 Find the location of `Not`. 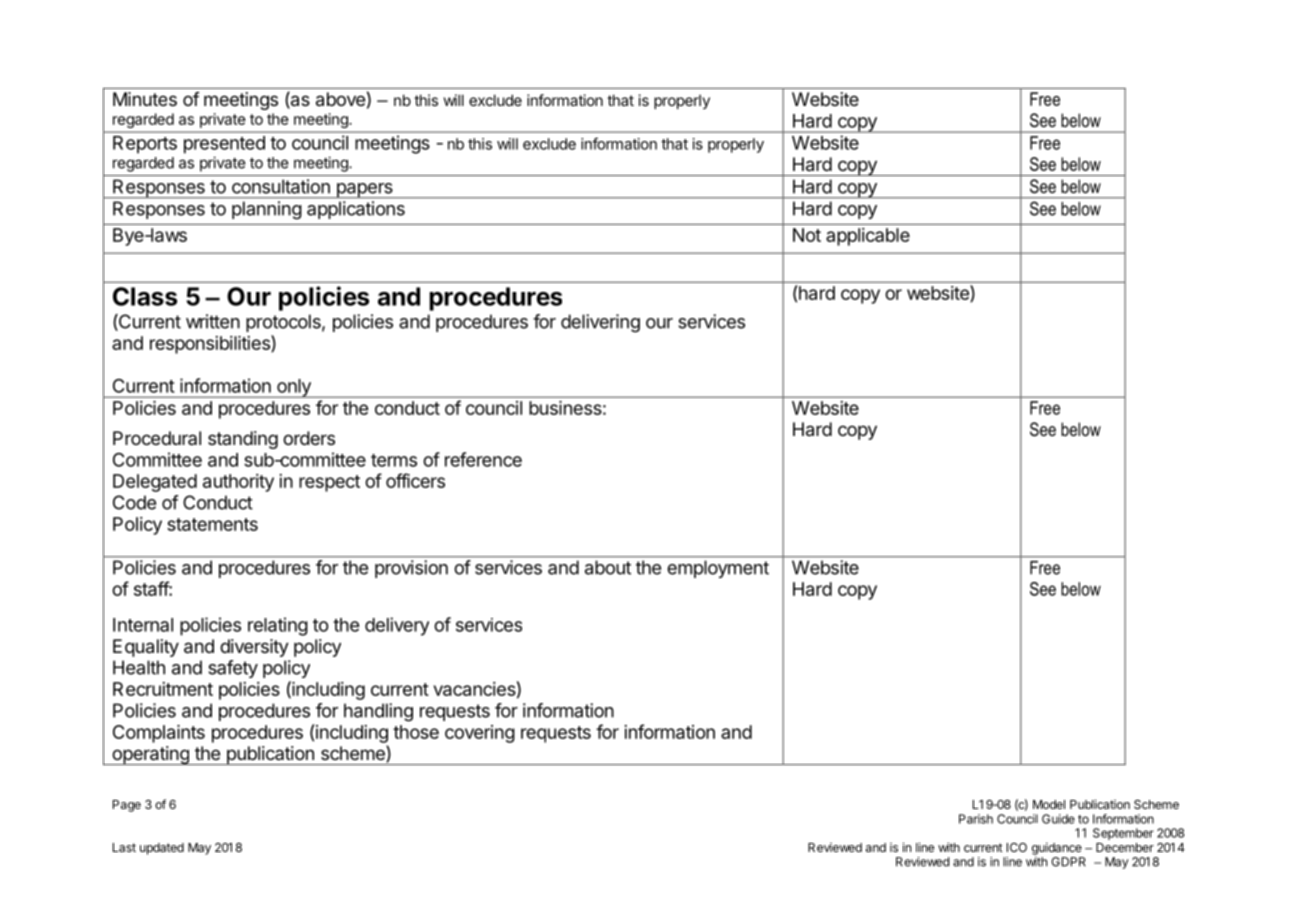

Not is located at coordinates (807, 235).
